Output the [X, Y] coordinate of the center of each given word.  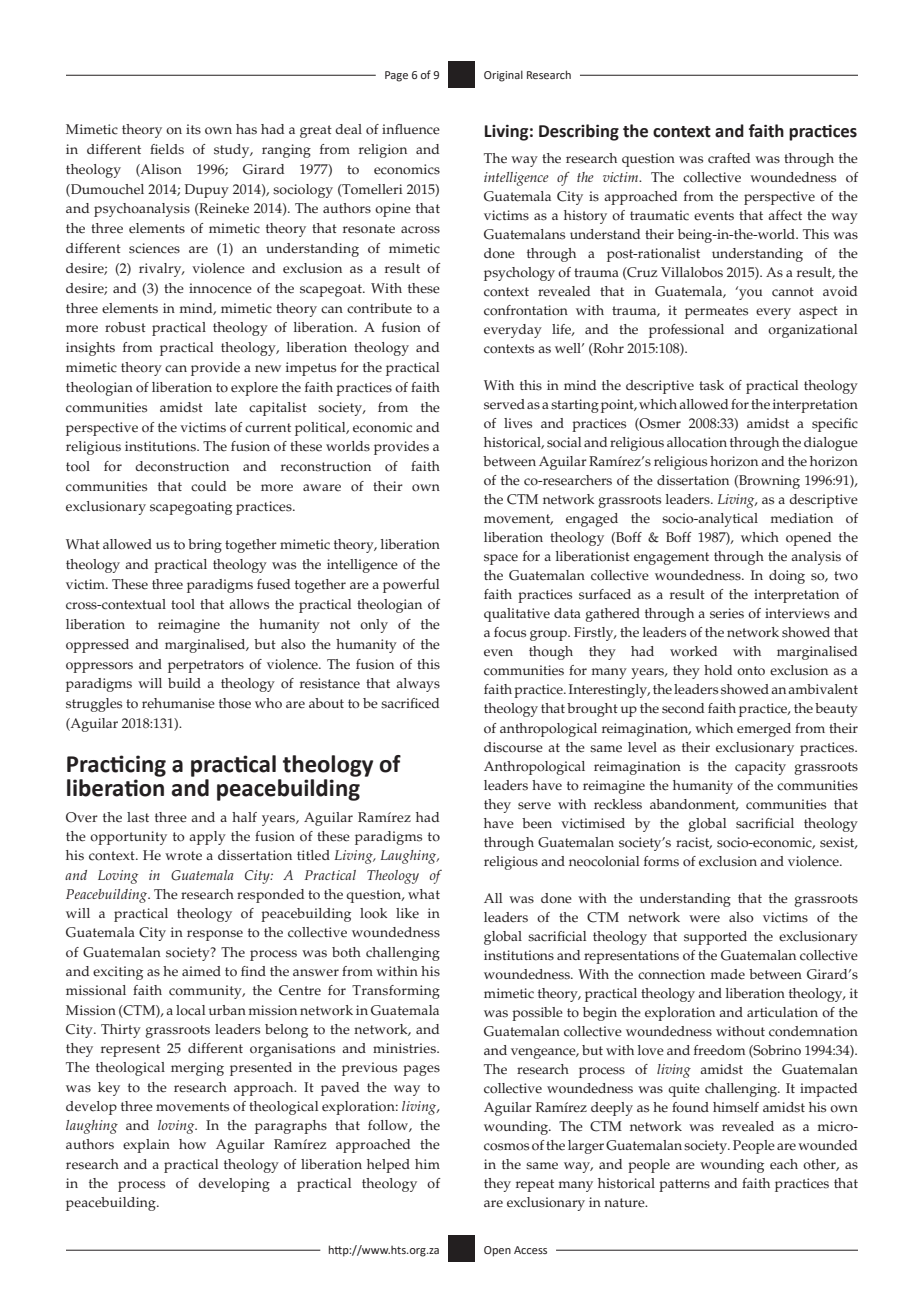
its [193, 129]
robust [125, 327]
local [190, 1010]
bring [205, 546]
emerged [764, 730]
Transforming [396, 992]
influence [411, 129]
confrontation [526, 310]
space [501, 559]
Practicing [116, 766]
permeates [716, 312]
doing [787, 577]
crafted [729, 158]
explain [146, 1146]
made [728, 974]
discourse [513, 747]
